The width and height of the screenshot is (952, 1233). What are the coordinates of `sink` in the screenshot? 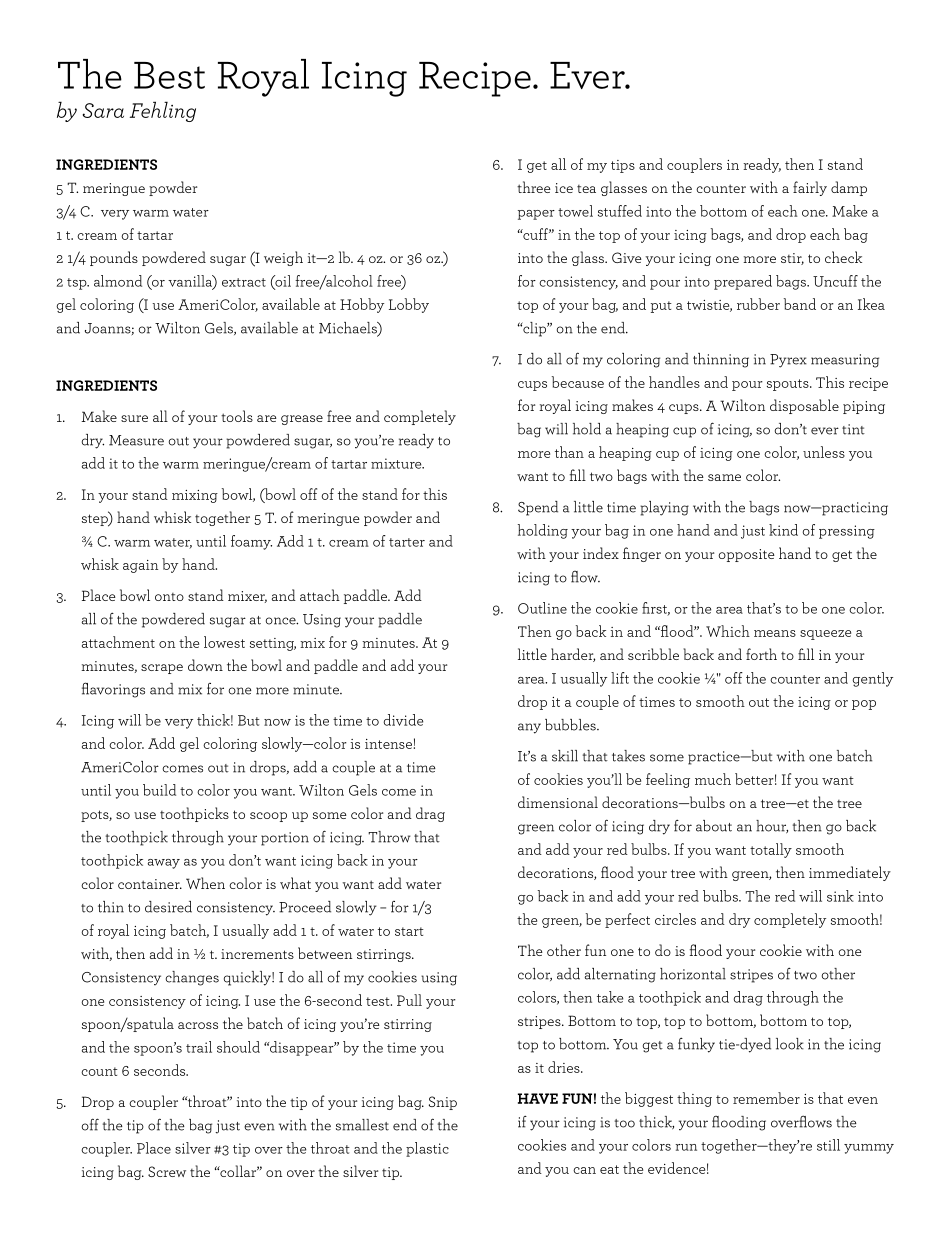 It's located at (840, 896).
